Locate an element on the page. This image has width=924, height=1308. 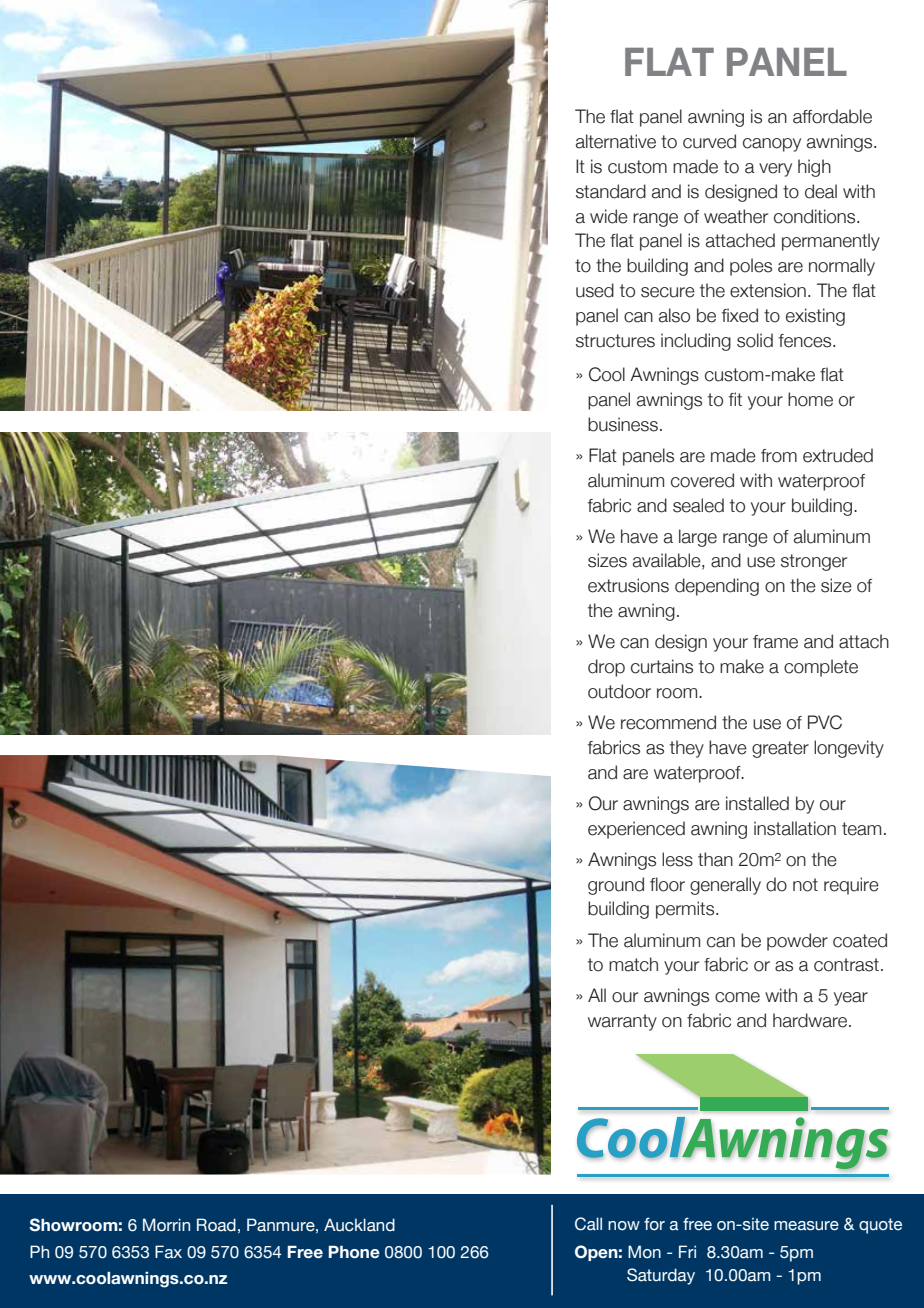
not is located at coordinates (805, 885).
